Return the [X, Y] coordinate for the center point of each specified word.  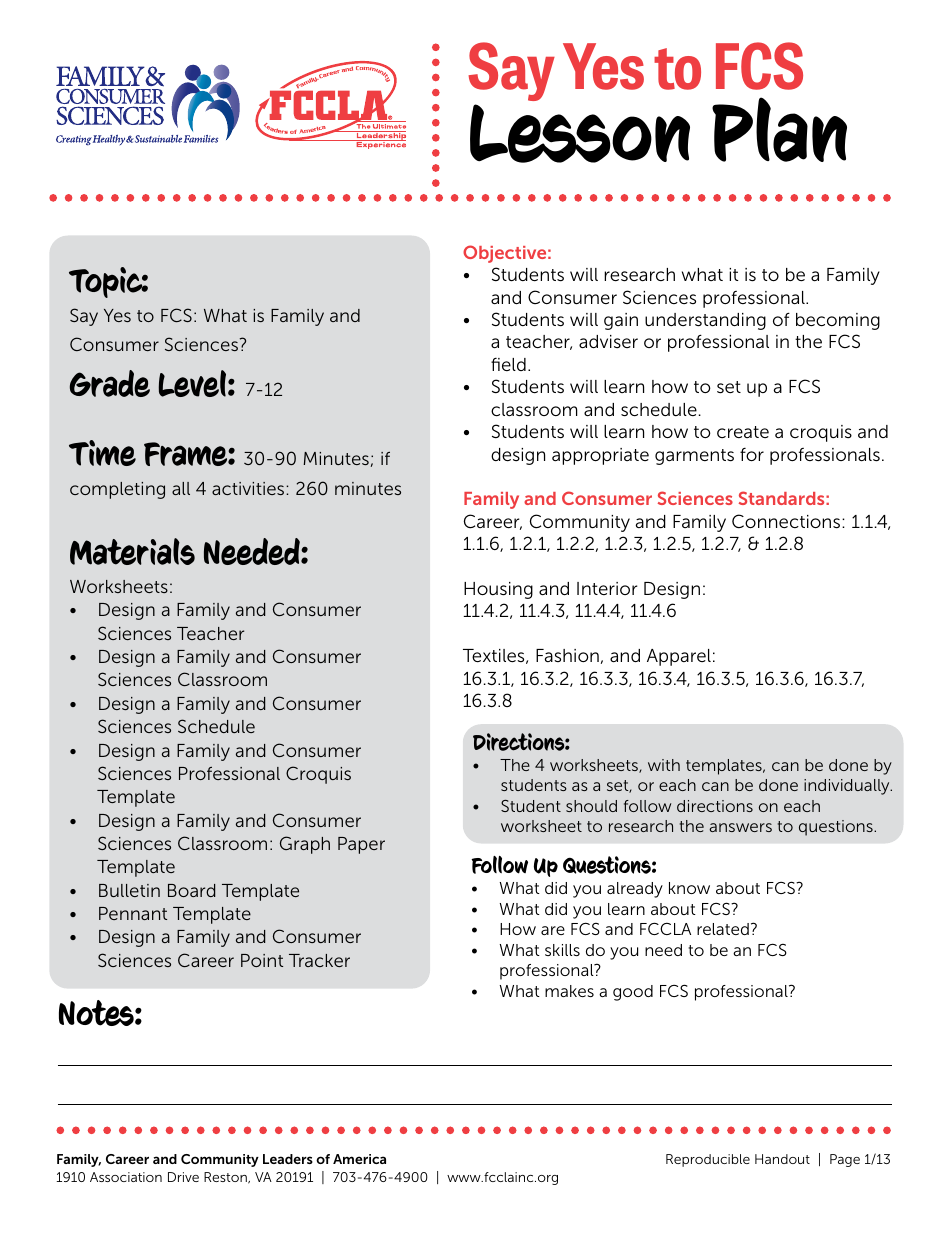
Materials [132, 551]
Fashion [567, 655]
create [743, 432]
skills [562, 950]
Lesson [580, 131]
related [723, 929]
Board [191, 890]
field [508, 364]
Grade [110, 383]
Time [102, 453]
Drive [183, 1177]
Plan [779, 129]
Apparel [679, 657]
